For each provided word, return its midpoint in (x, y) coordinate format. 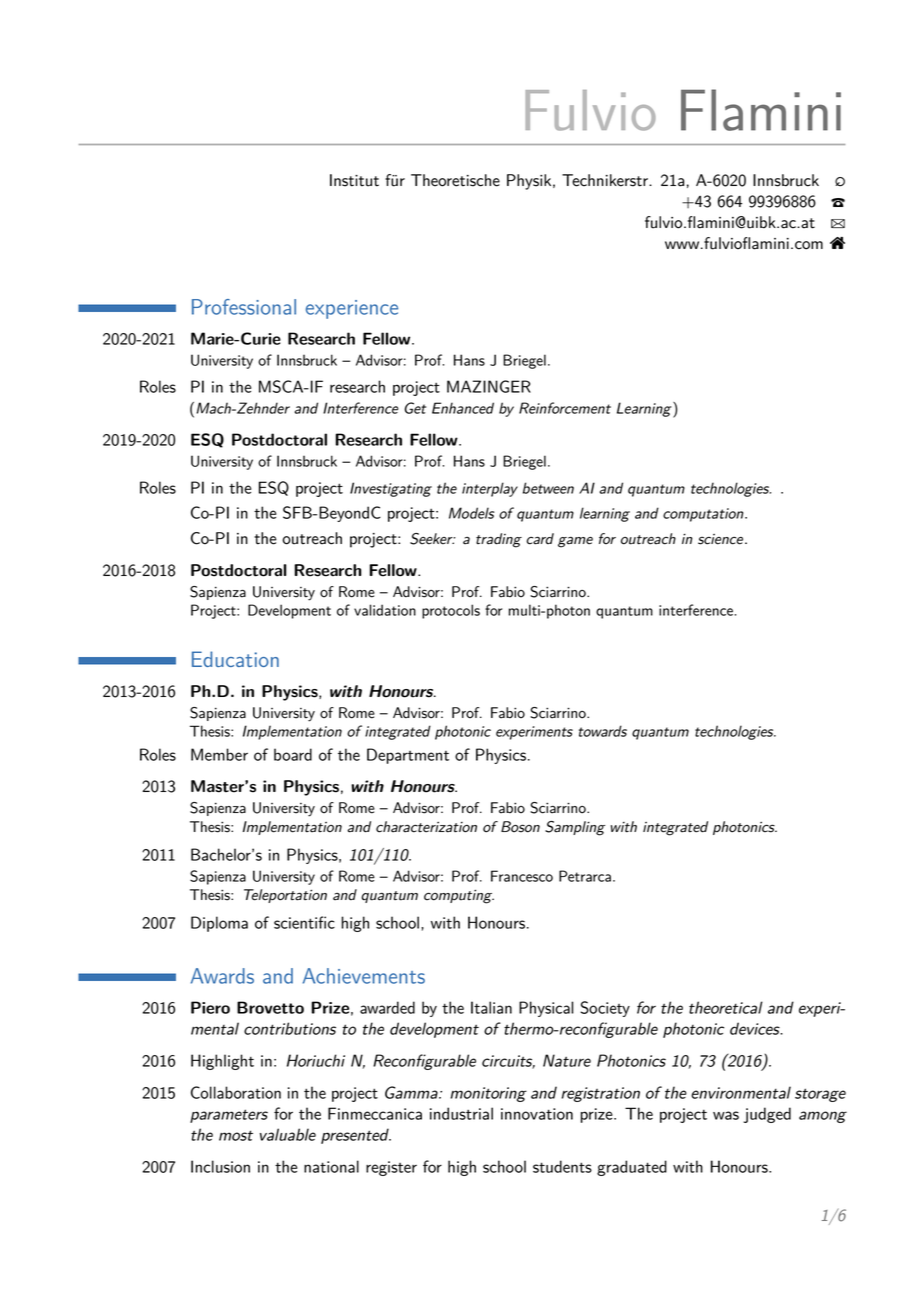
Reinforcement (565, 408)
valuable (288, 1134)
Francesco (522, 876)
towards (603, 731)
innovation (537, 1114)
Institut (354, 180)
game (575, 542)
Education (235, 659)
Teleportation (285, 896)
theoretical (726, 1007)
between (548, 488)
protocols (451, 611)
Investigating (391, 489)
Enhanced (463, 408)
